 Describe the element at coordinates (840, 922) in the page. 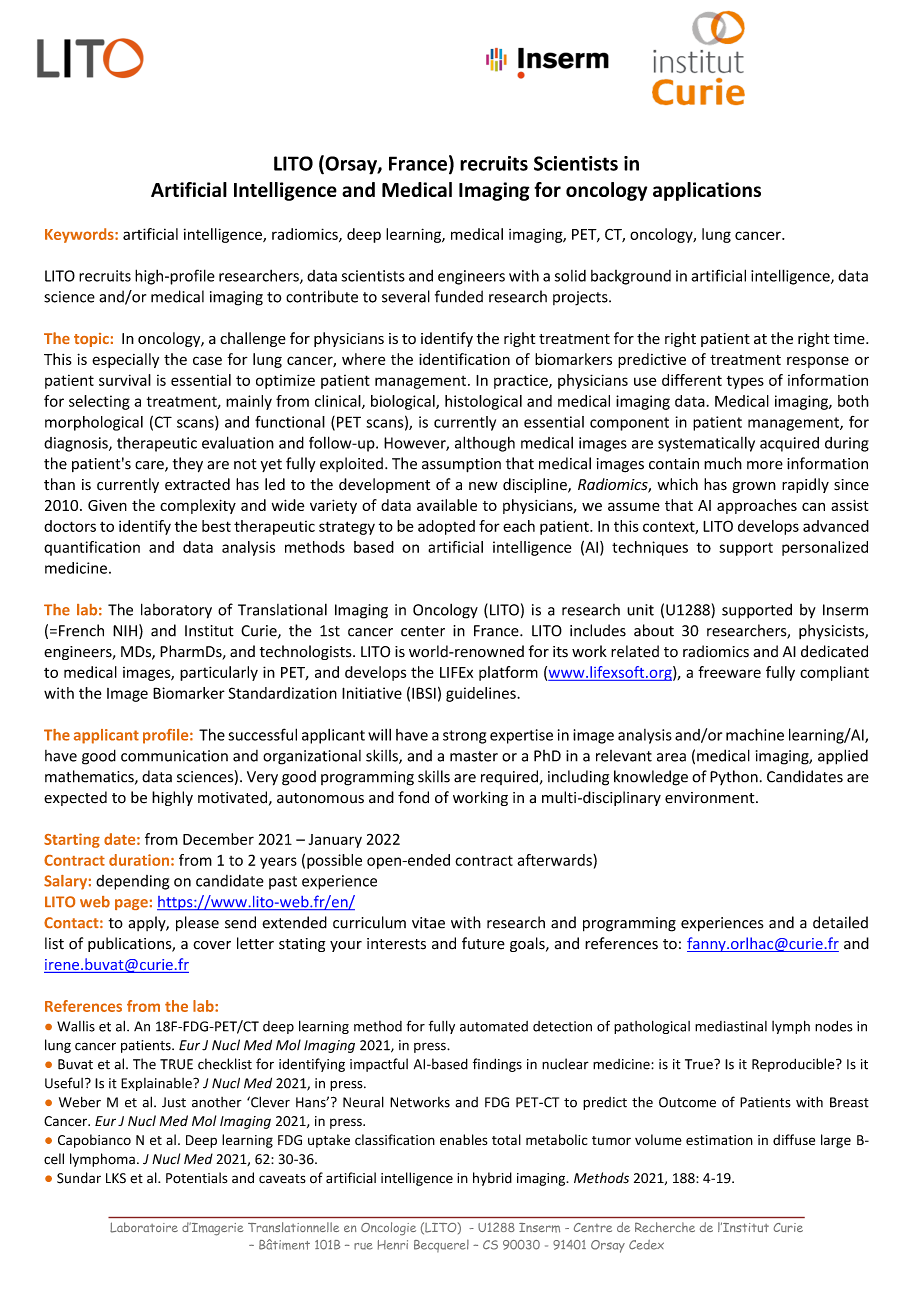

I see `detailed` at that location.
